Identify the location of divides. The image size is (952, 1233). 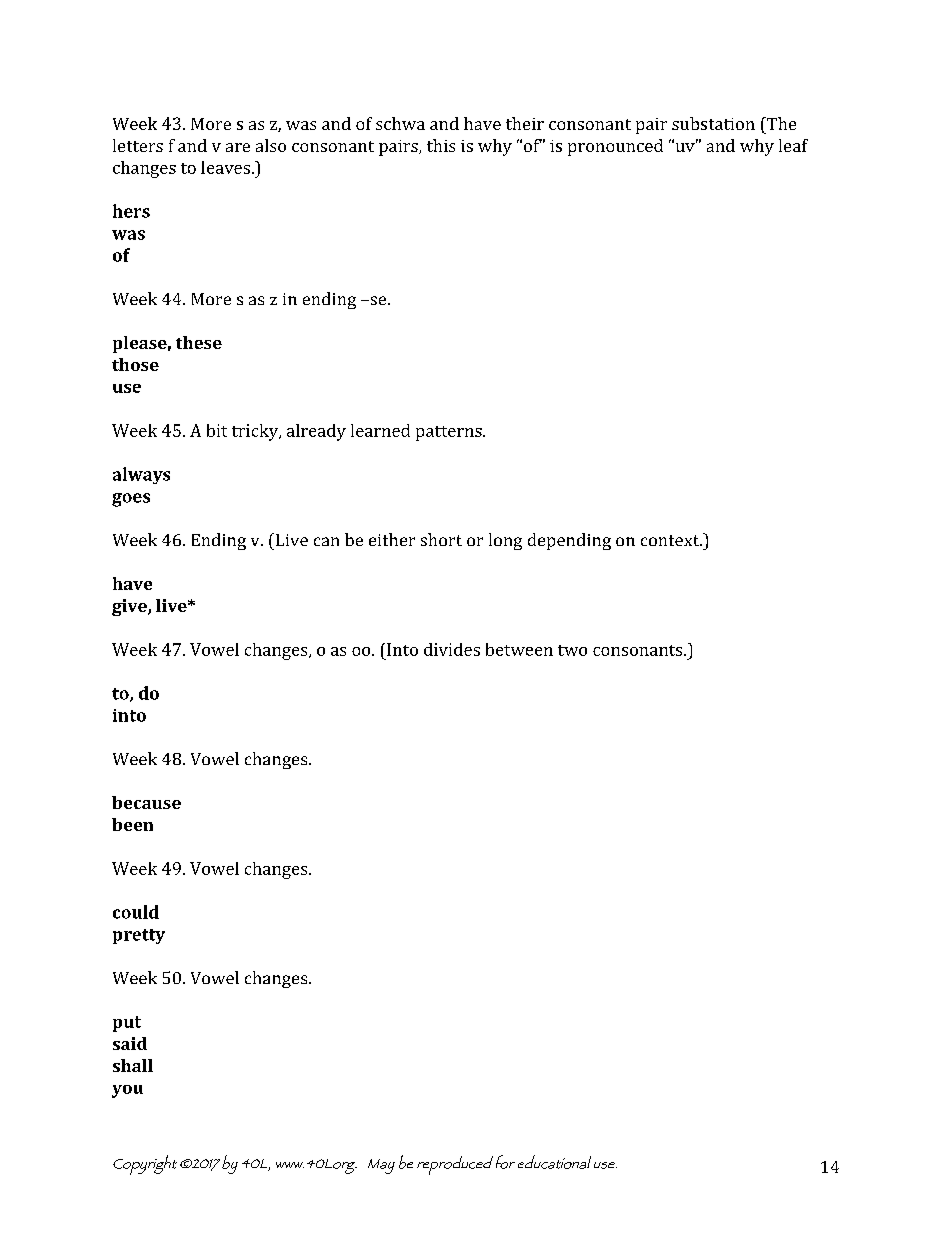
(452, 649).
